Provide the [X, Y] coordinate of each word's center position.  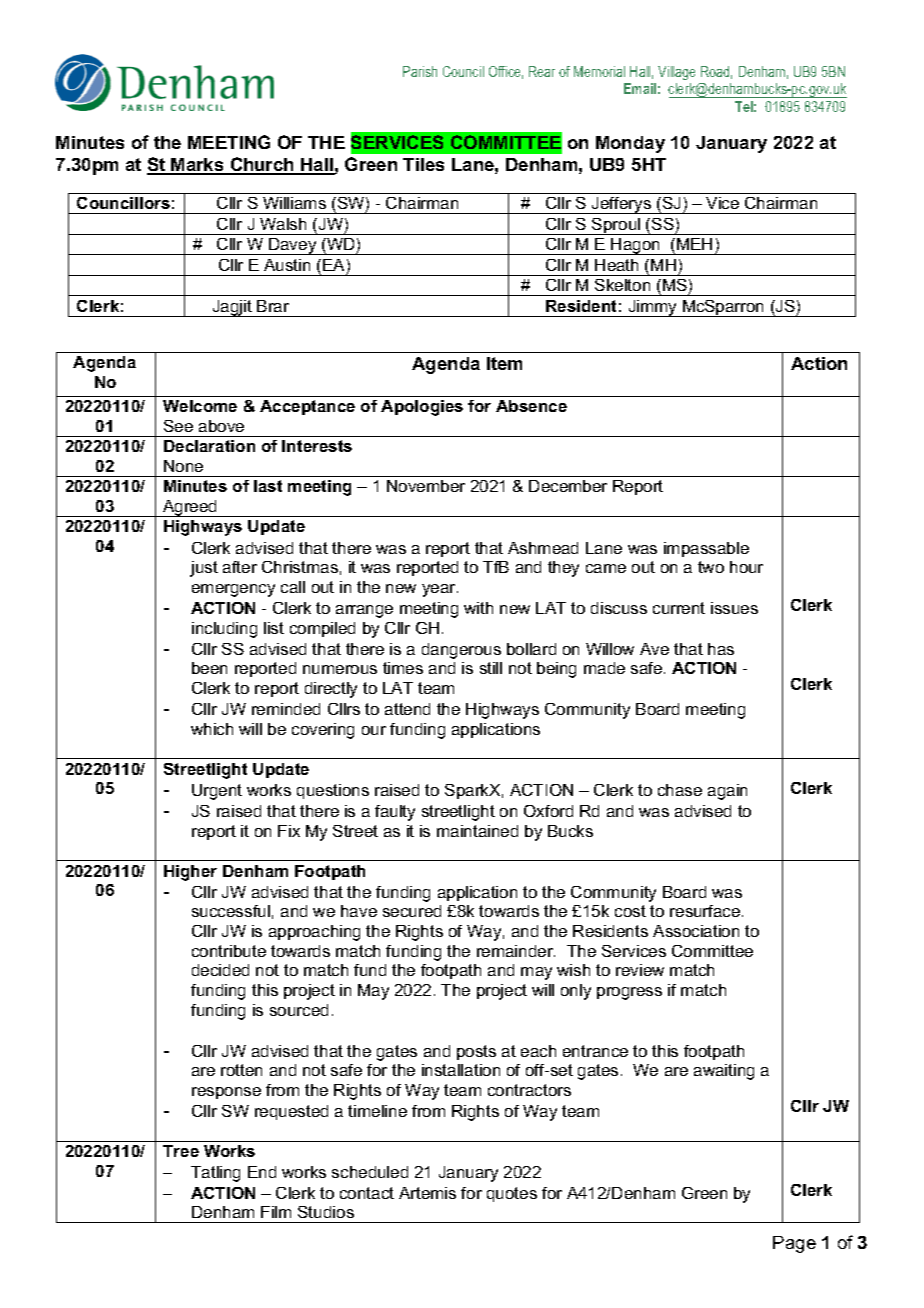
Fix [289, 831]
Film [276, 1212]
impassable [706, 549]
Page [794, 1244]
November [426, 486]
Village [676, 73]
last [268, 486]
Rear [542, 71]
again [727, 792]
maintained [477, 831]
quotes [512, 1194]
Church [262, 165]
